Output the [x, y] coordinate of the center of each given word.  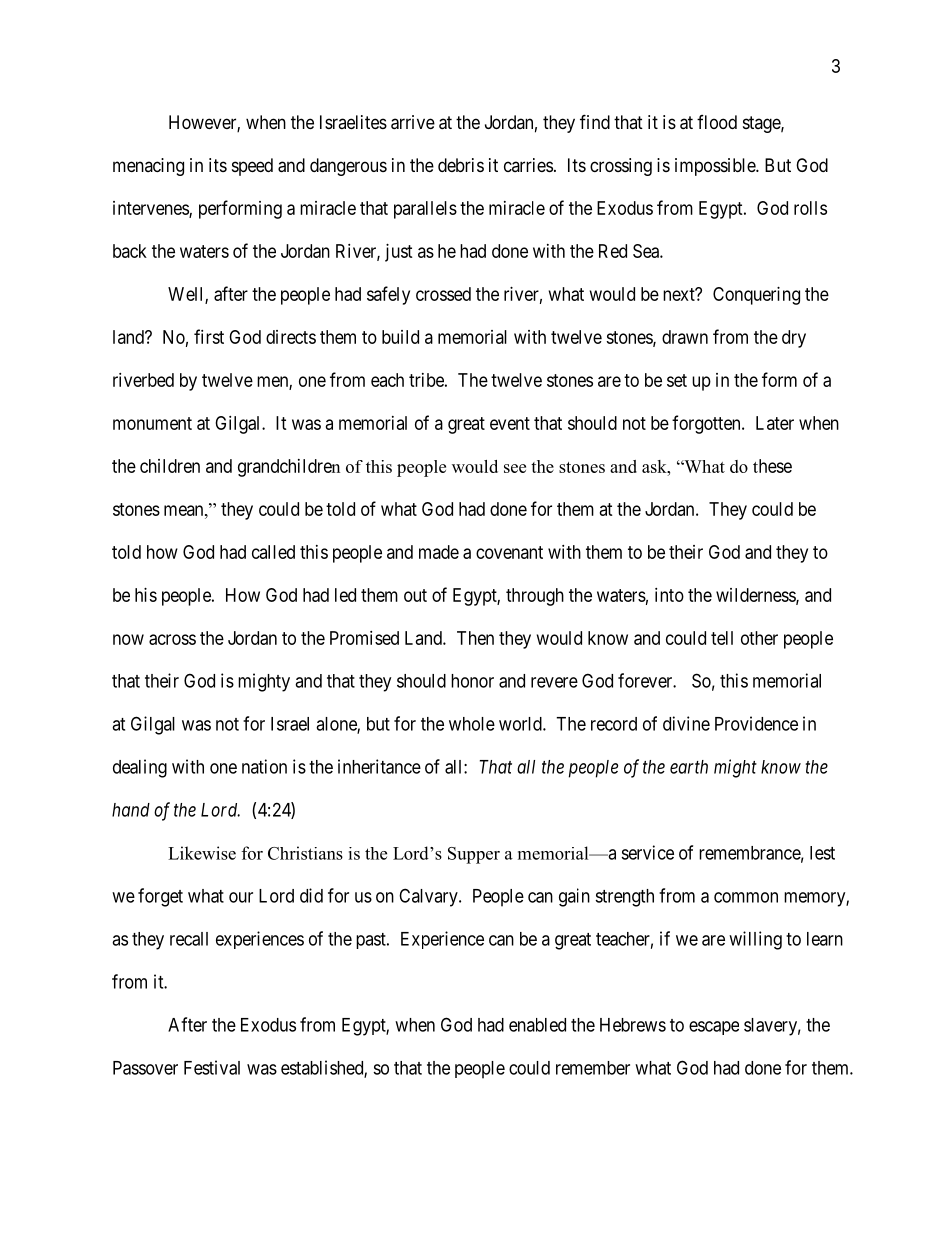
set [677, 380]
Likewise [202, 853]
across [172, 639]
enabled [537, 1025]
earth [689, 767]
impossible [716, 167]
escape [714, 1028]
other [759, 638]
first [209, 336]
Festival [212, 1067]
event [510, 423]
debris [461, 165]
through [535, 597]
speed [252, 167]
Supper [474, 855]
